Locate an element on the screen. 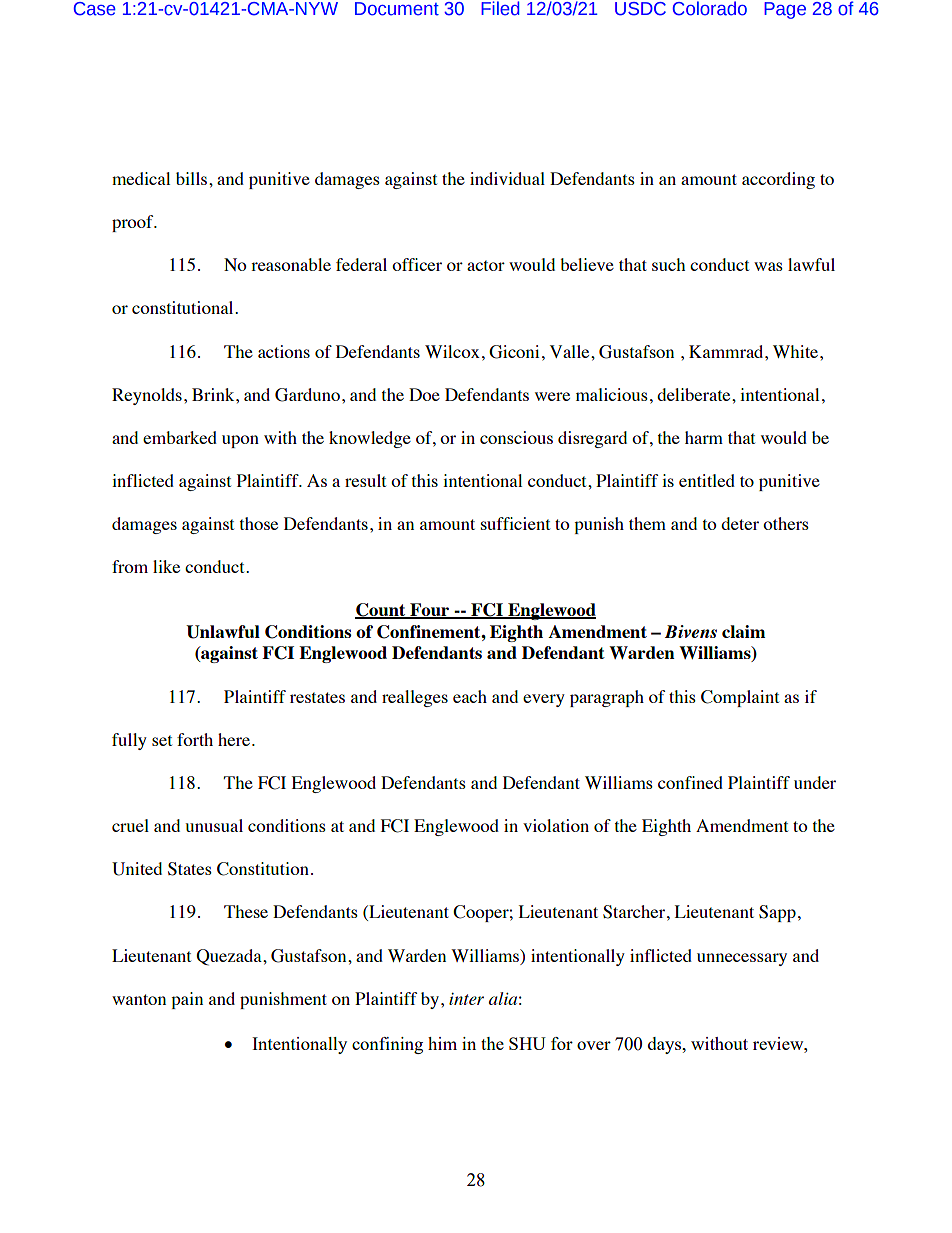  Case is located at coordinates (95, 9).
